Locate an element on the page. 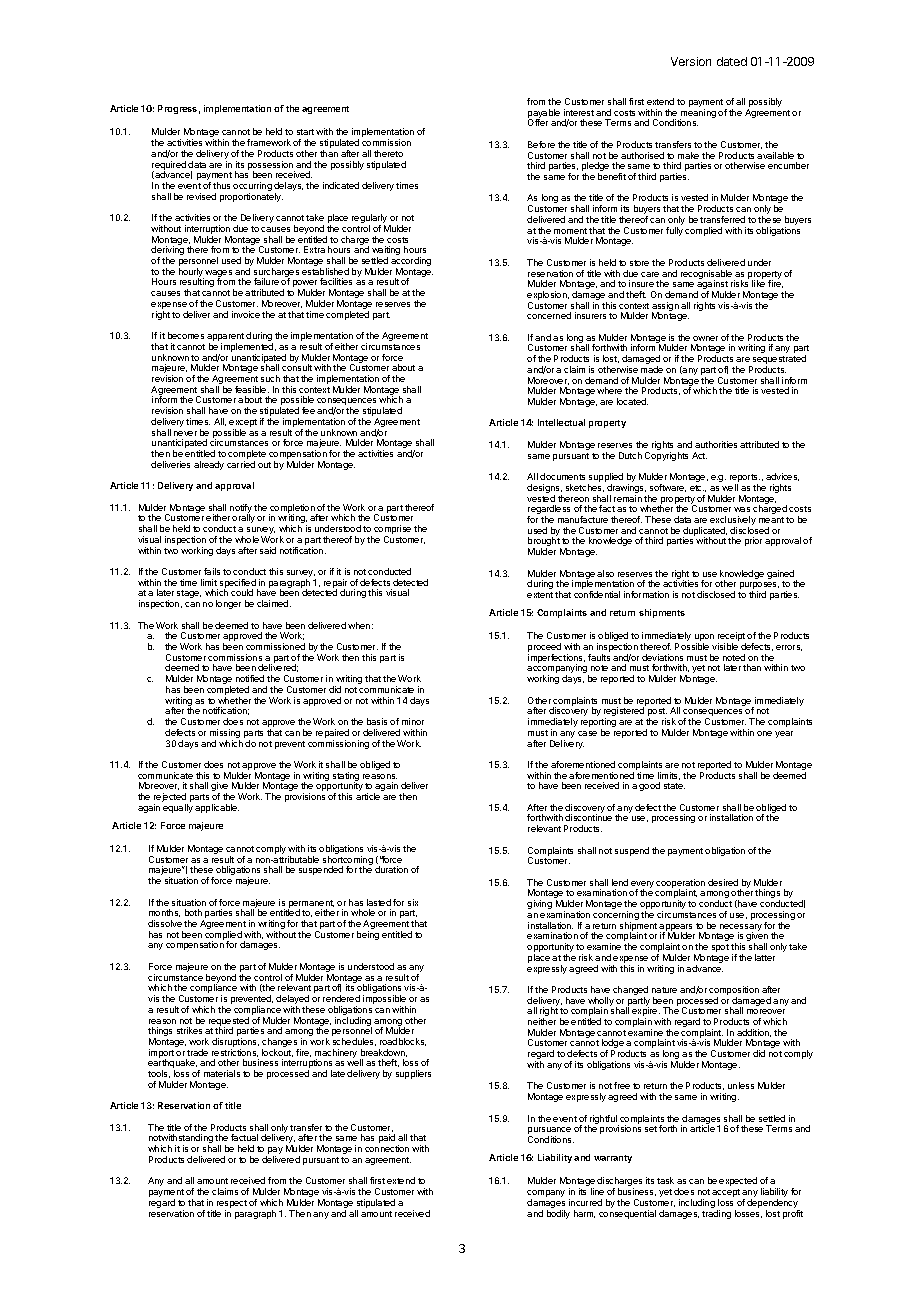 The height and width of the document is (1308, 924). carried is located at coordinates (241, 464).
